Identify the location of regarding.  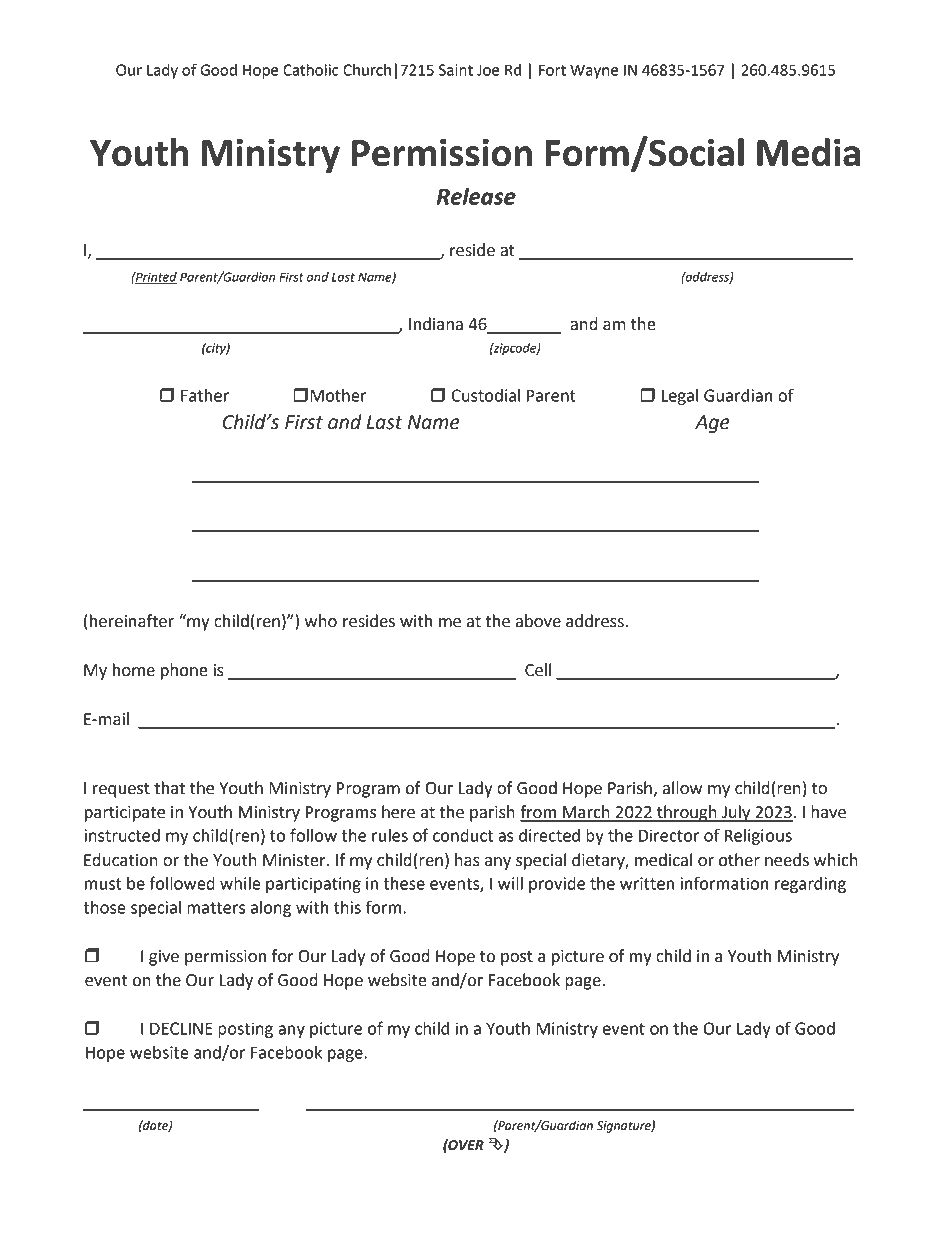
(810, 885).
